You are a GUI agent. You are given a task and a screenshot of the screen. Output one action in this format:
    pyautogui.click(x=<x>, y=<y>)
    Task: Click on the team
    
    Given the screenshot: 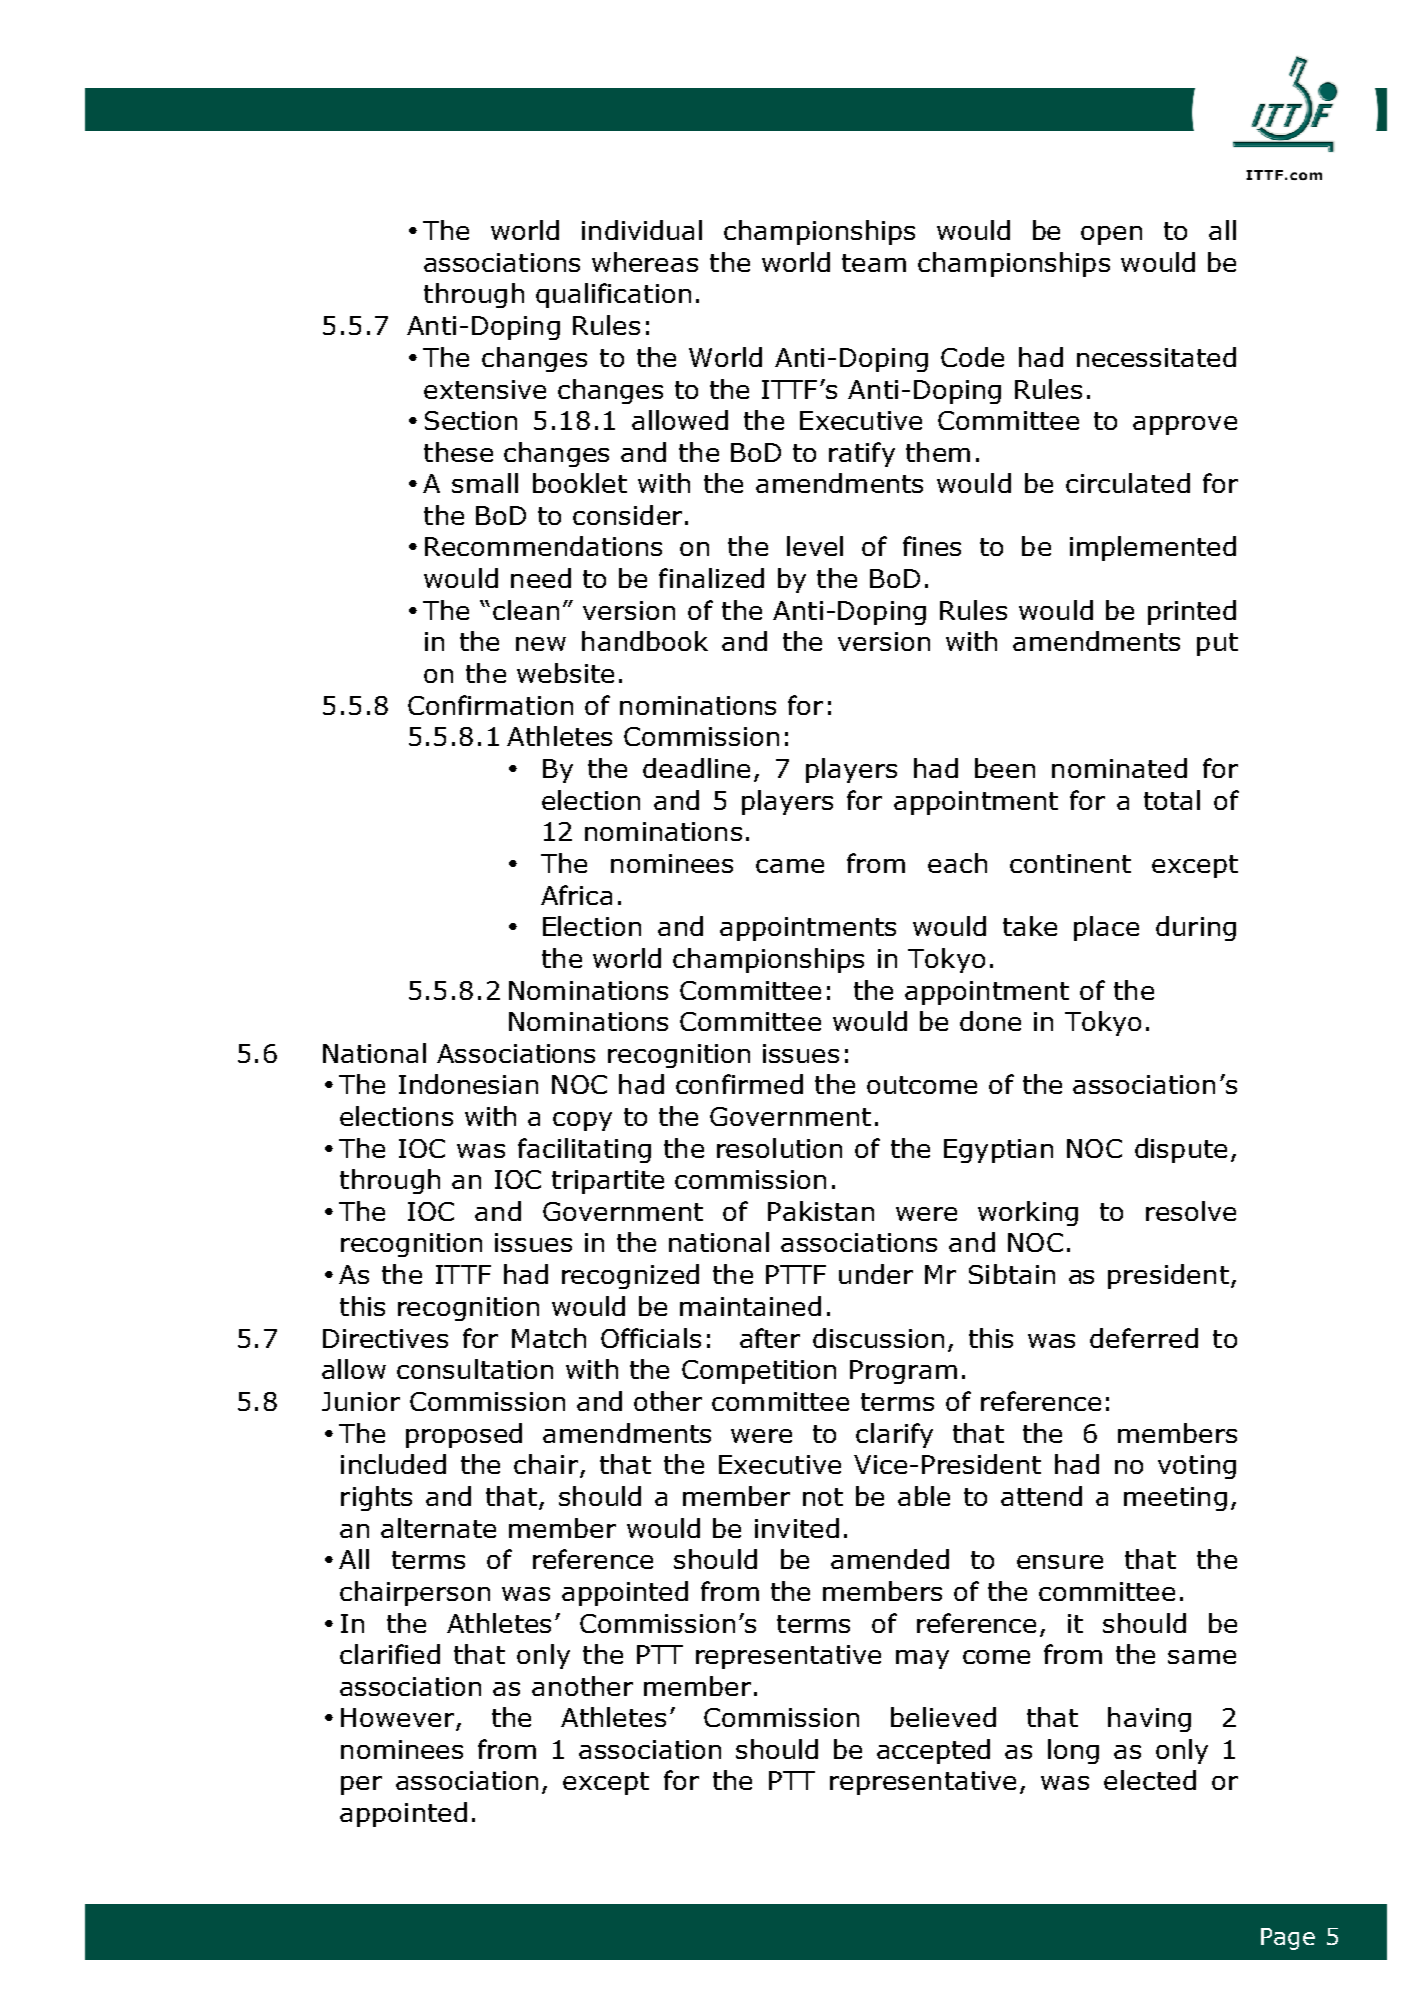 What is the action you would take?
    pyautogui.click(x=874, y=263)
